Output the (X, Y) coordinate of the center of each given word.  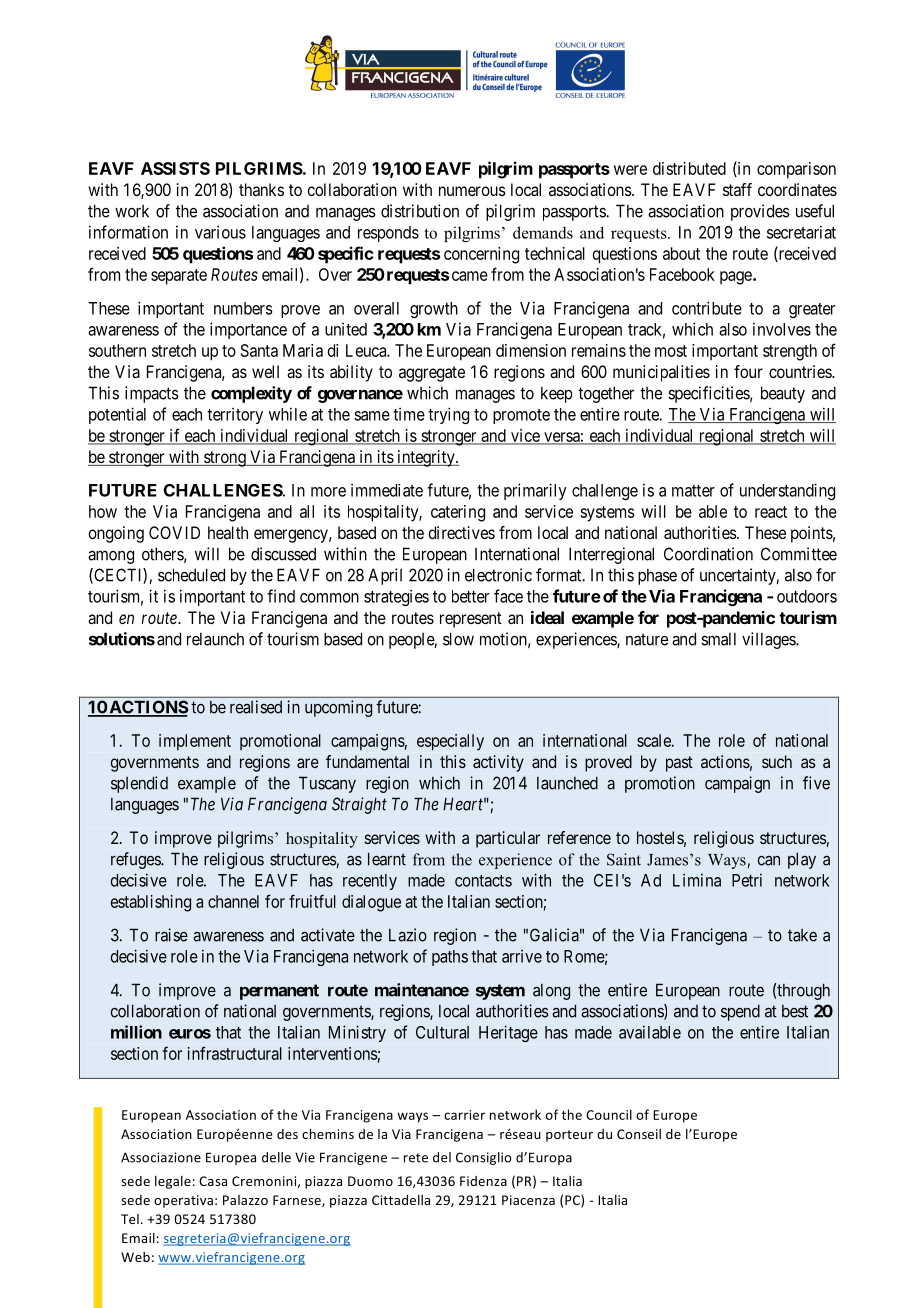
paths (450, 958)
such (777, 761)
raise (171, 935)
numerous (472, 191)
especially (450, 742)
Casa (213, 1181)
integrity (426, 458)
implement (195, 742)
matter (693, 491)
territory (235, 415)
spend (740, 1012)
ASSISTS (175, 168)
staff (737, 189)
